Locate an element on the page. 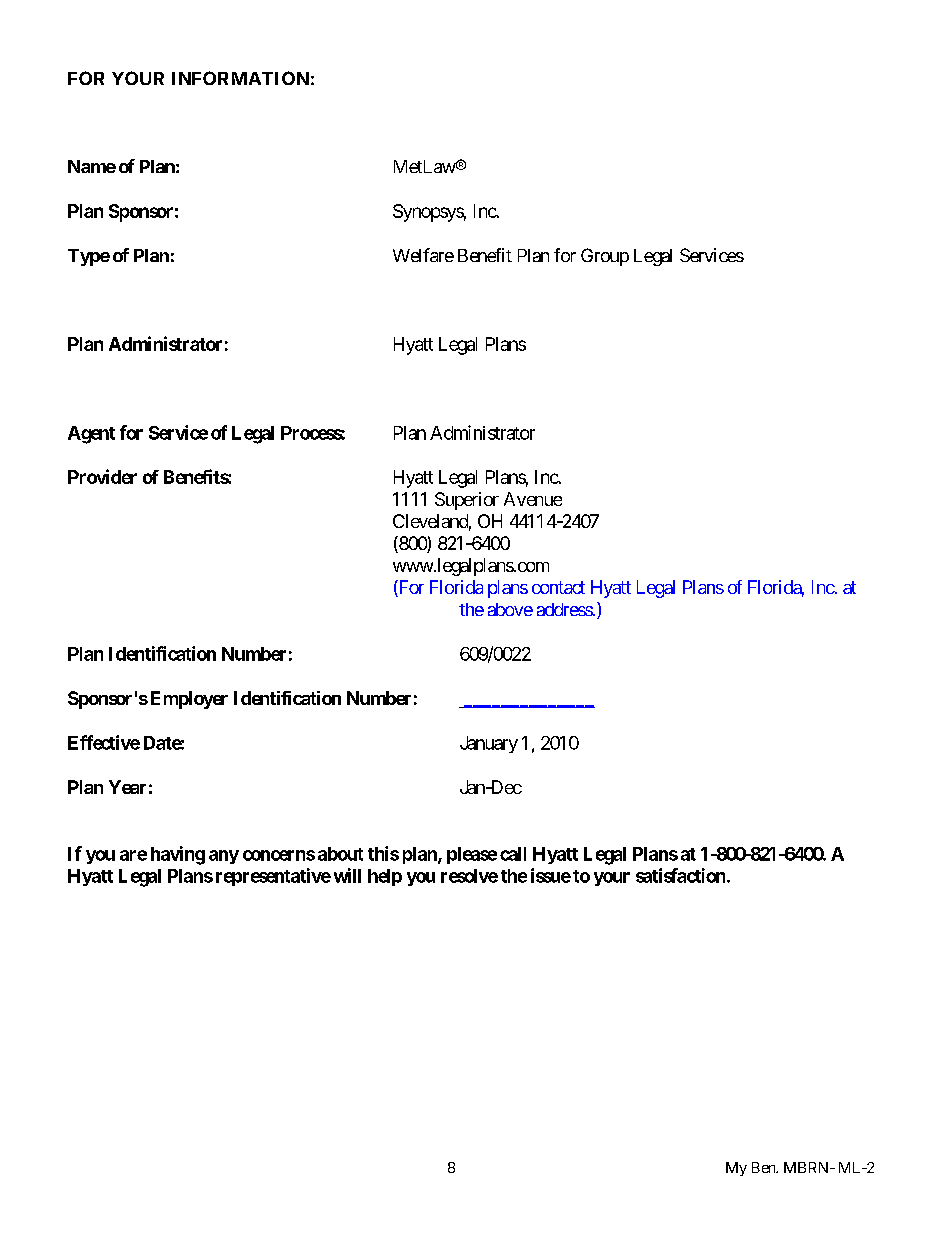  Type is located at coordinates (89, 257).
